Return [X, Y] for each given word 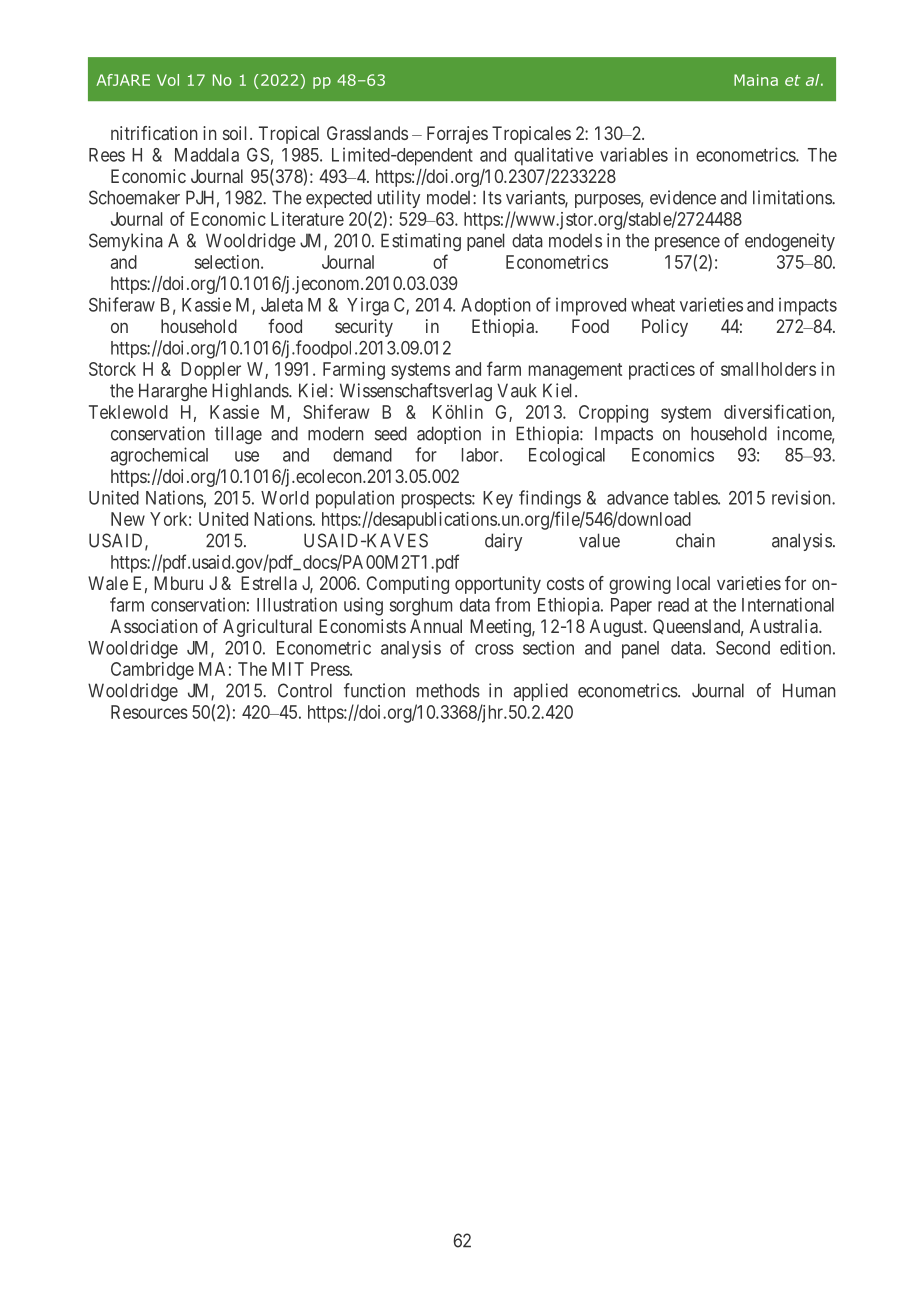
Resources [149, 712]
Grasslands [367, 133]
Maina [756, 80]
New [128, 519]
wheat [653, 305]
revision [802, 497]
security [364, 328]
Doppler [211, 371]
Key [498, 500]
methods [448, 690]
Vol [168, 80]
